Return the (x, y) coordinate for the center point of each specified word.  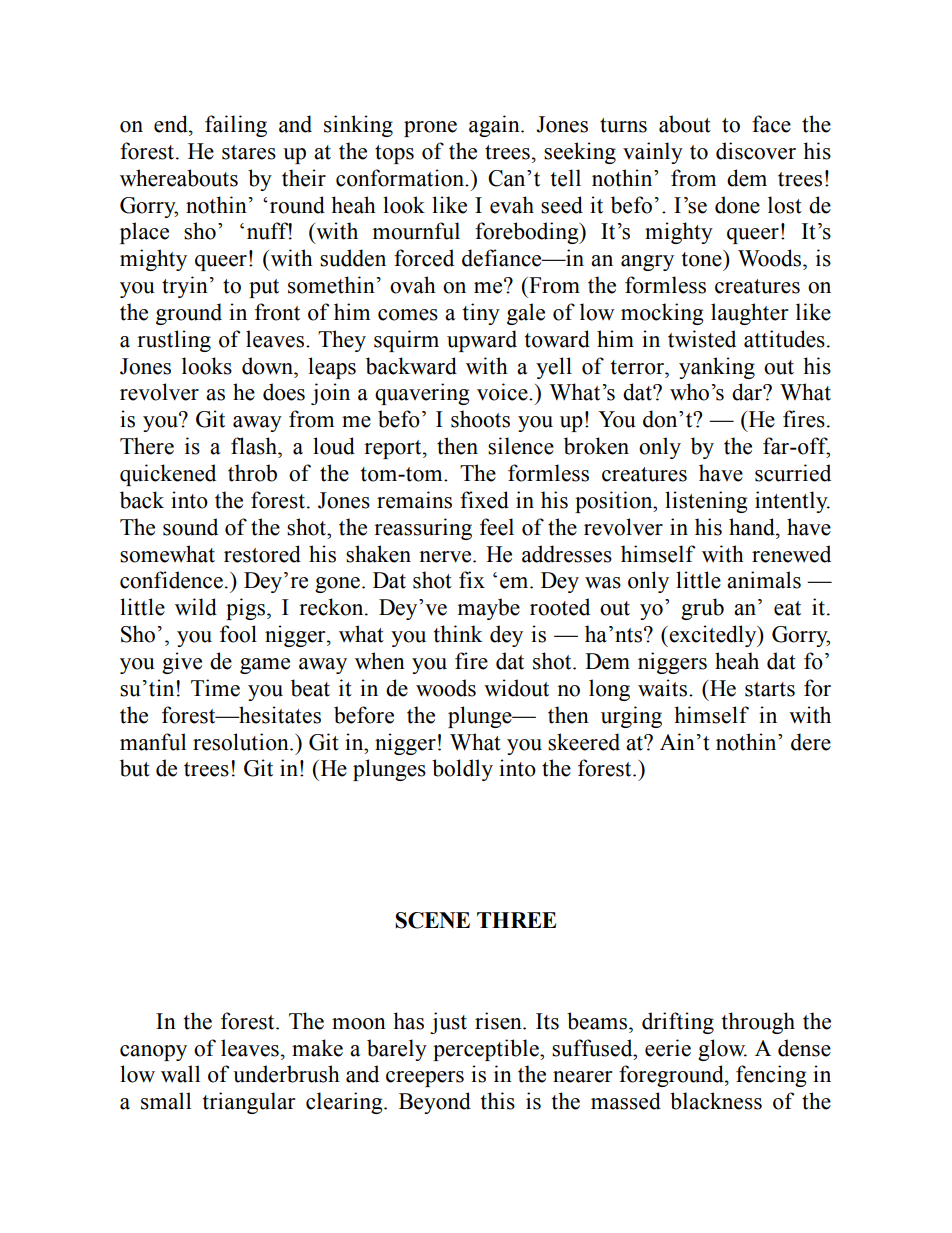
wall (180, 1074)
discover (756, 151)
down (268, 366)
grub (702, 609)
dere (811, 742)
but (135, 768)
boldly (462, 770)
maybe (489, 609)
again (495, 126)
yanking (717, 368)
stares (249, 152)
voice (503, 392)
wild (196, 607)
